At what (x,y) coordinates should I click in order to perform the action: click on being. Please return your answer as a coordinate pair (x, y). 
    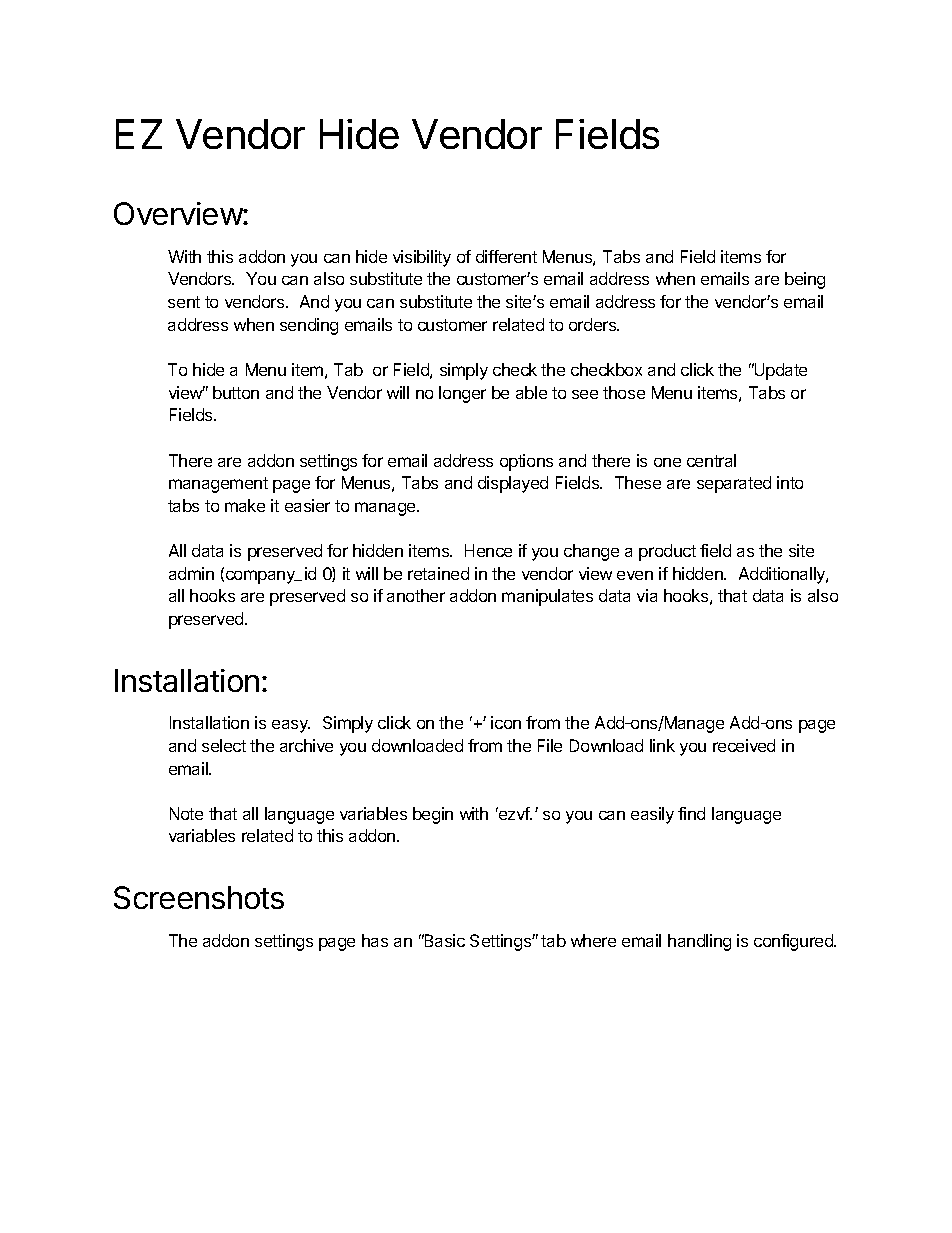
    Looking at the image, I should click on (805, 280).
